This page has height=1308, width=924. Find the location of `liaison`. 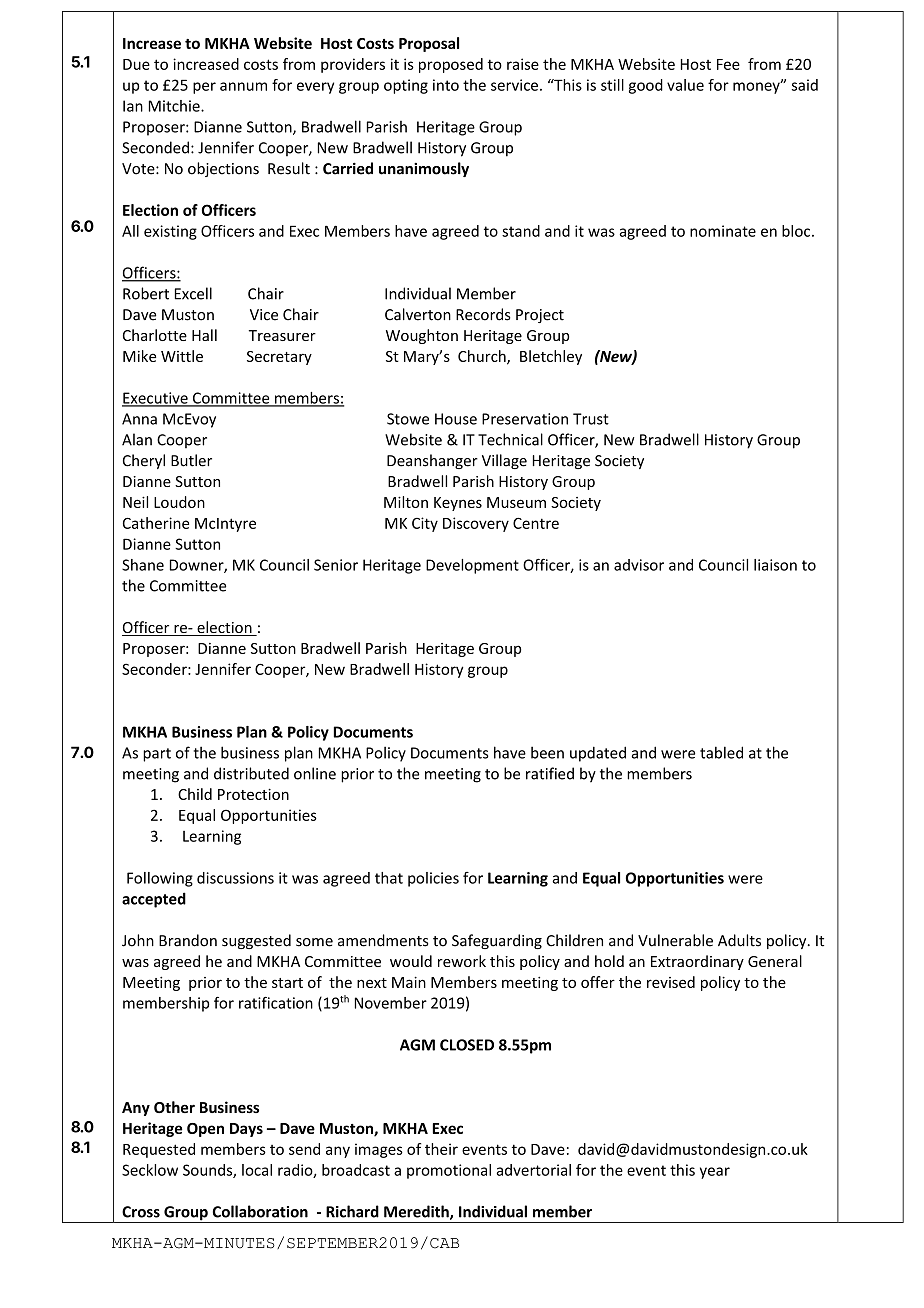

liaison is located at coordinates (775, 565).
